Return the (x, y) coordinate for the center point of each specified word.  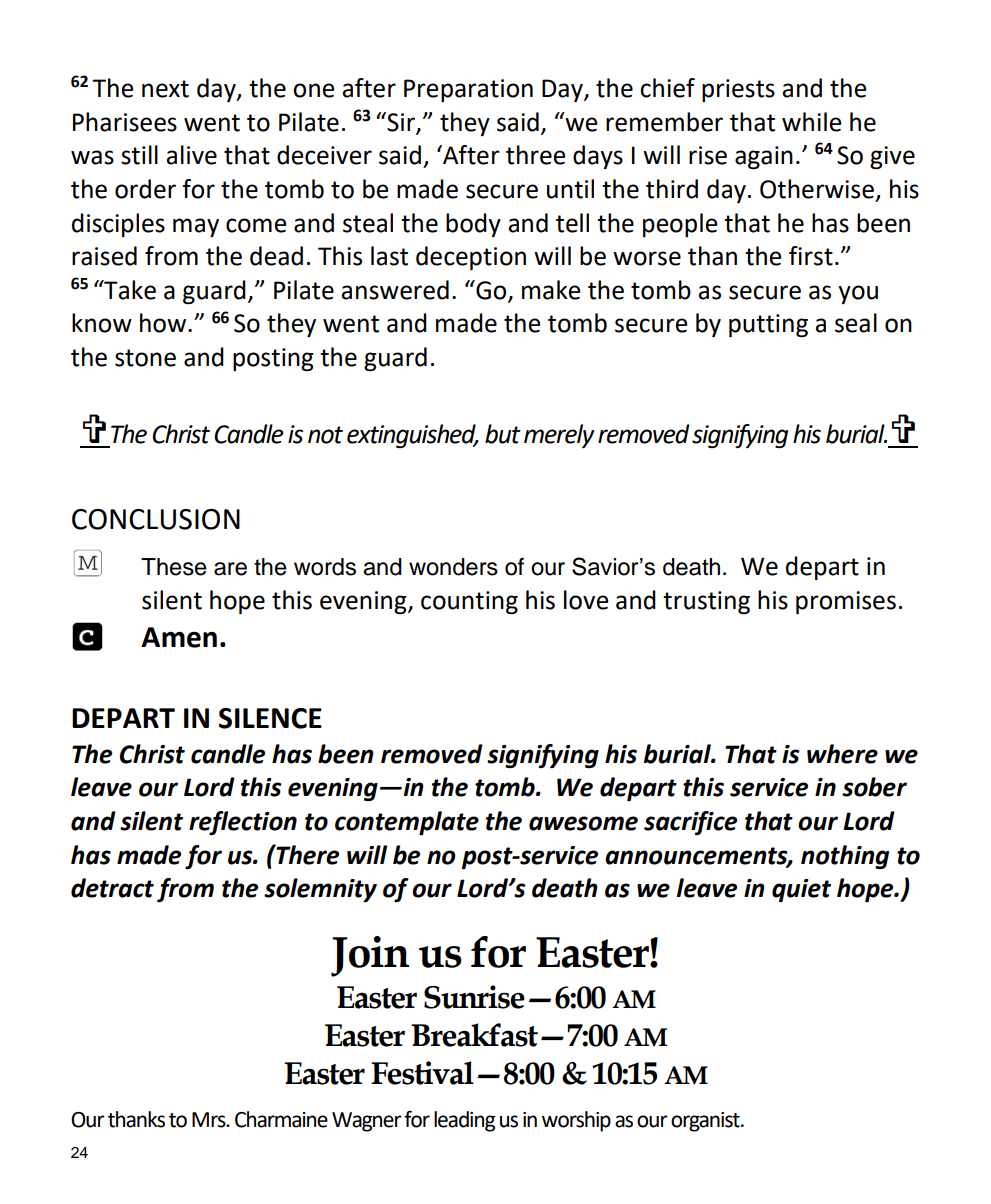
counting (469, 603)
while (812, 122)
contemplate (407, 823)
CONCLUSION (156, 519)
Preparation (468, 90)
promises (846, 602)
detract (112, 888)
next (165, 89)
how (164, 323)
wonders (453, 567)
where (842, 754)
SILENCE (270, 718)
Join (370, 956)
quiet (801, 890)
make (551, 290)
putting (768, 325)
